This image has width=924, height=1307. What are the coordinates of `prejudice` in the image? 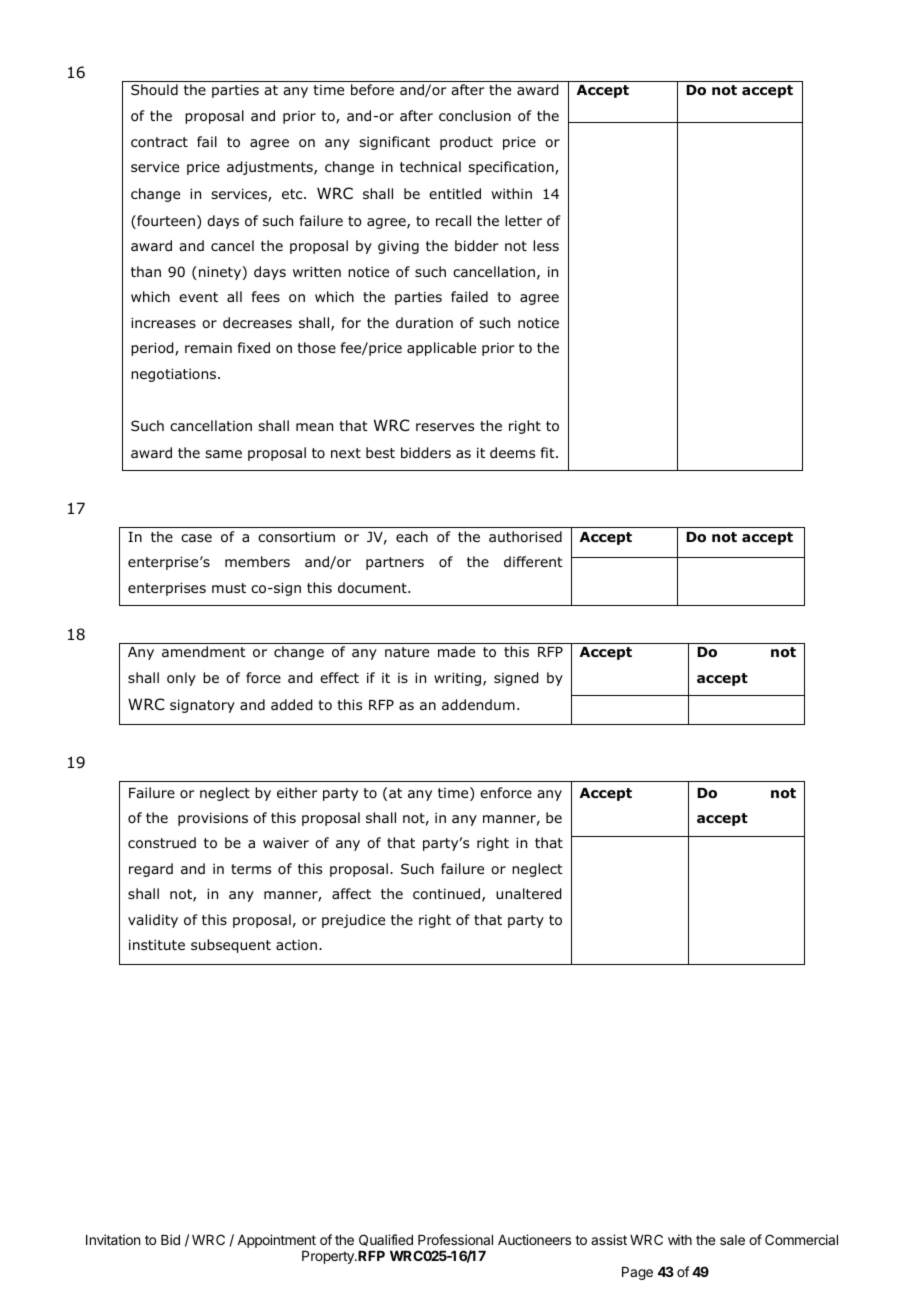 It's located at (353, 921).
